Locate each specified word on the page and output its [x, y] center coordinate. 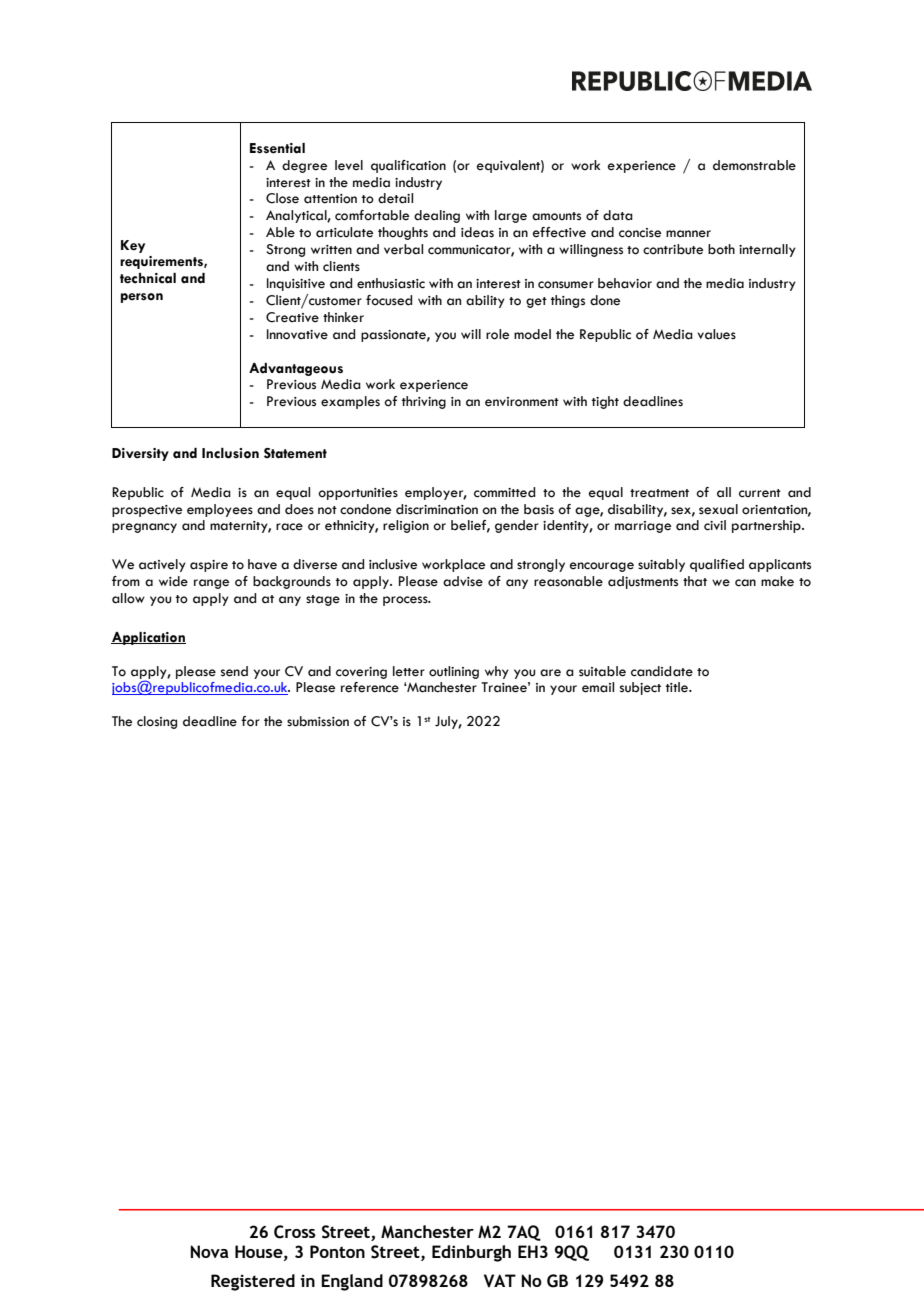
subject [640, 688]
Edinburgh [471, 1253]
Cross [295, 1232]
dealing [437, 216]
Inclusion [230, 453]
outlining [454, 672]
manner [688, 234]
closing [157, 722]
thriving [424, 402]
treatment [659, 493]
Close [282, 198]
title [678, 687]
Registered [253, 1282]
